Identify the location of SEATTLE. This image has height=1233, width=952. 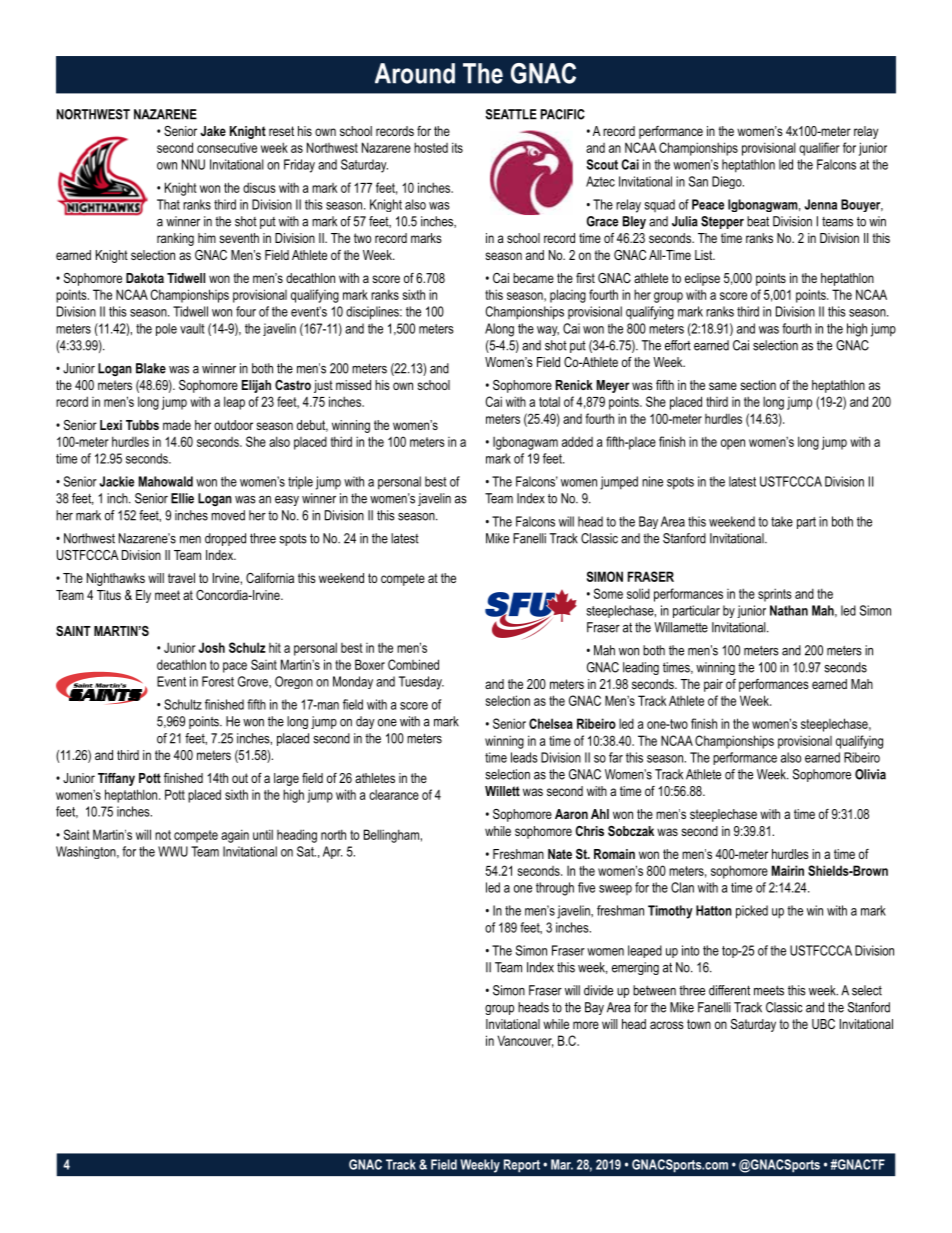
(511, 114).
